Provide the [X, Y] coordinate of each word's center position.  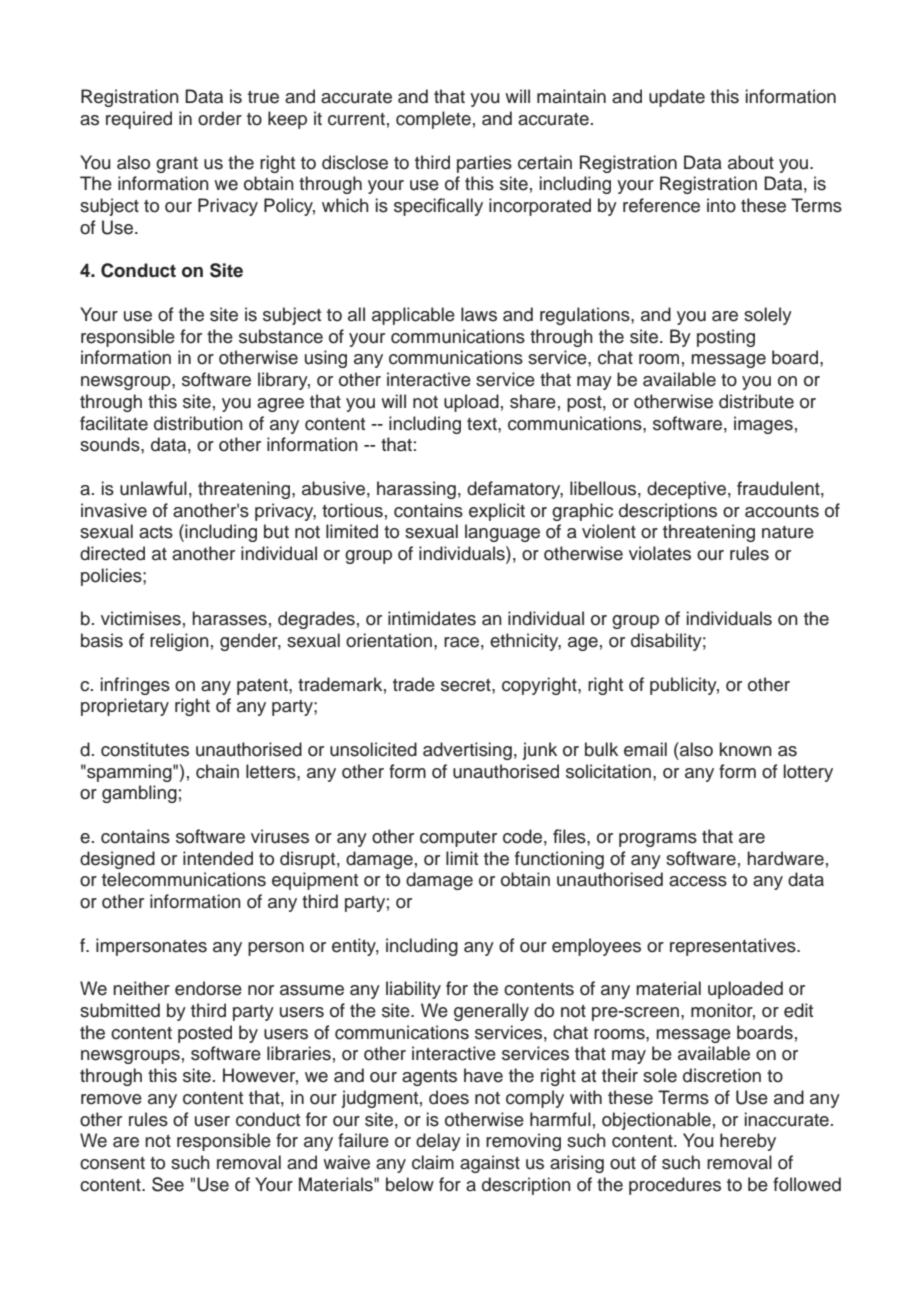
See [168, 1184]
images [763, 425]
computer [458, 839]
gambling [139, 794]
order [220, 118]
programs [658, 840]
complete [433, 120]
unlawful [153, 488]
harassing [416, 490]
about [751, 162]
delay [438, 1142]
